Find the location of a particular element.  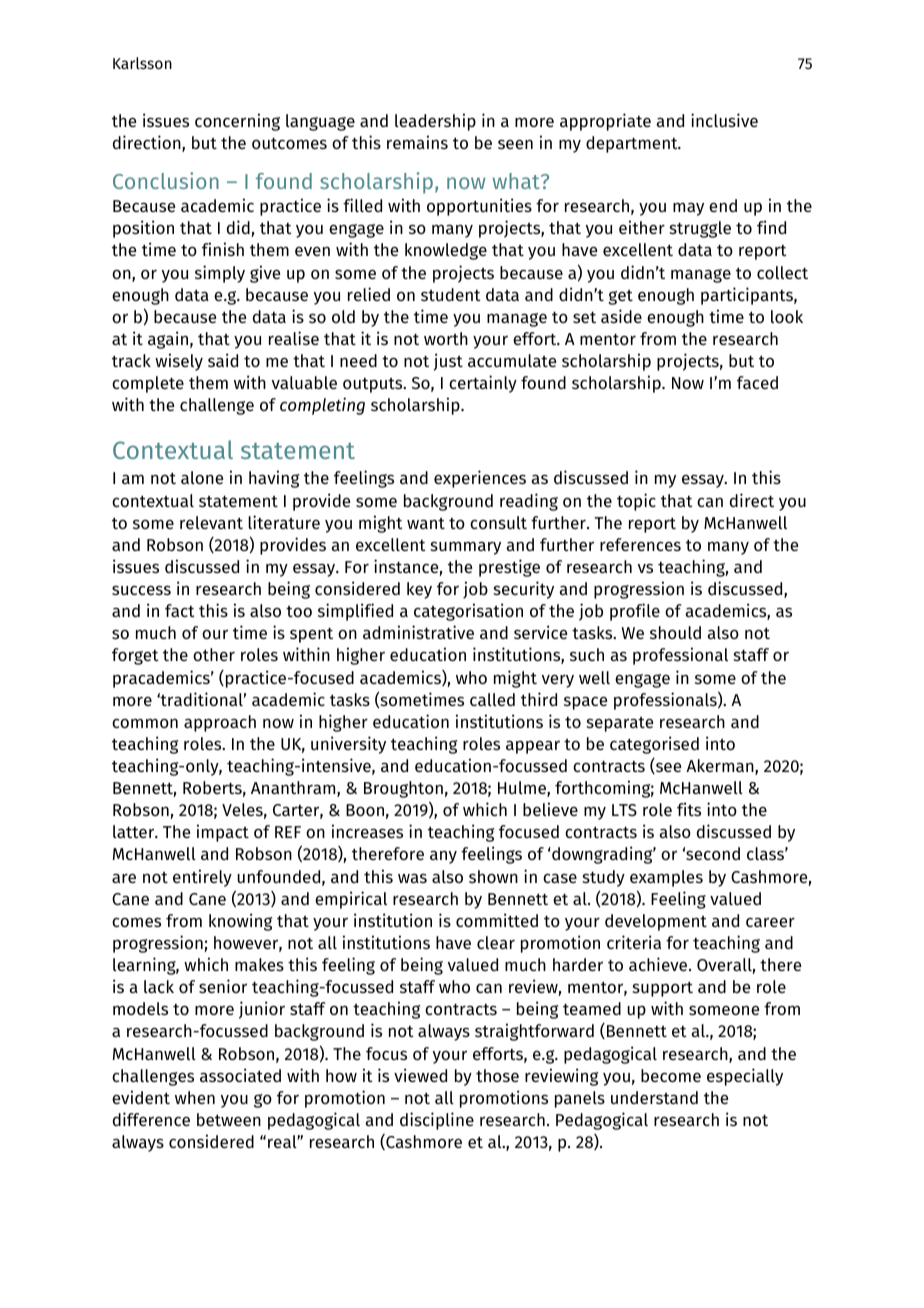

certainly is located at coordinates (483, 384).
